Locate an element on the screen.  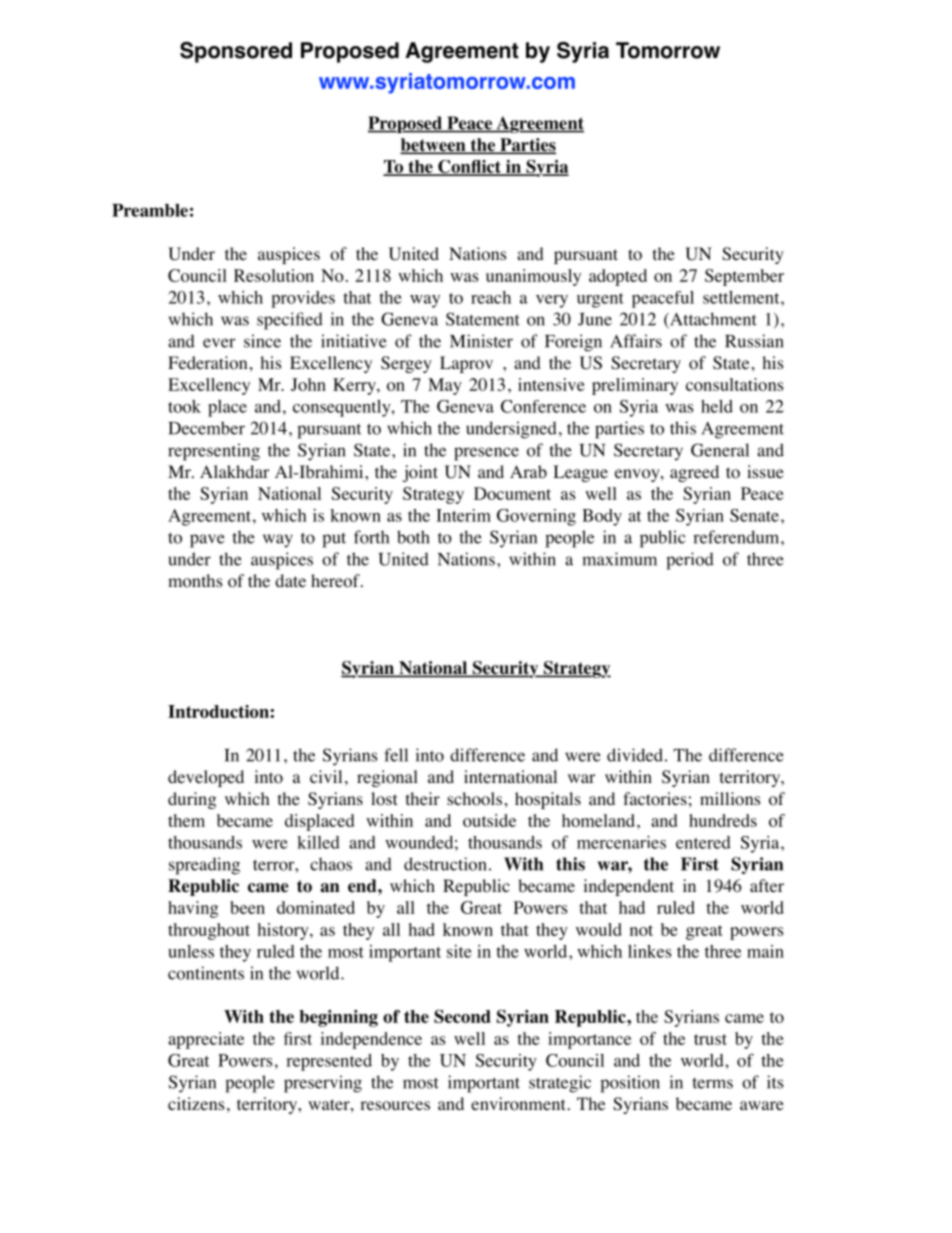
Preamble is located at coordinates (150, 210).
